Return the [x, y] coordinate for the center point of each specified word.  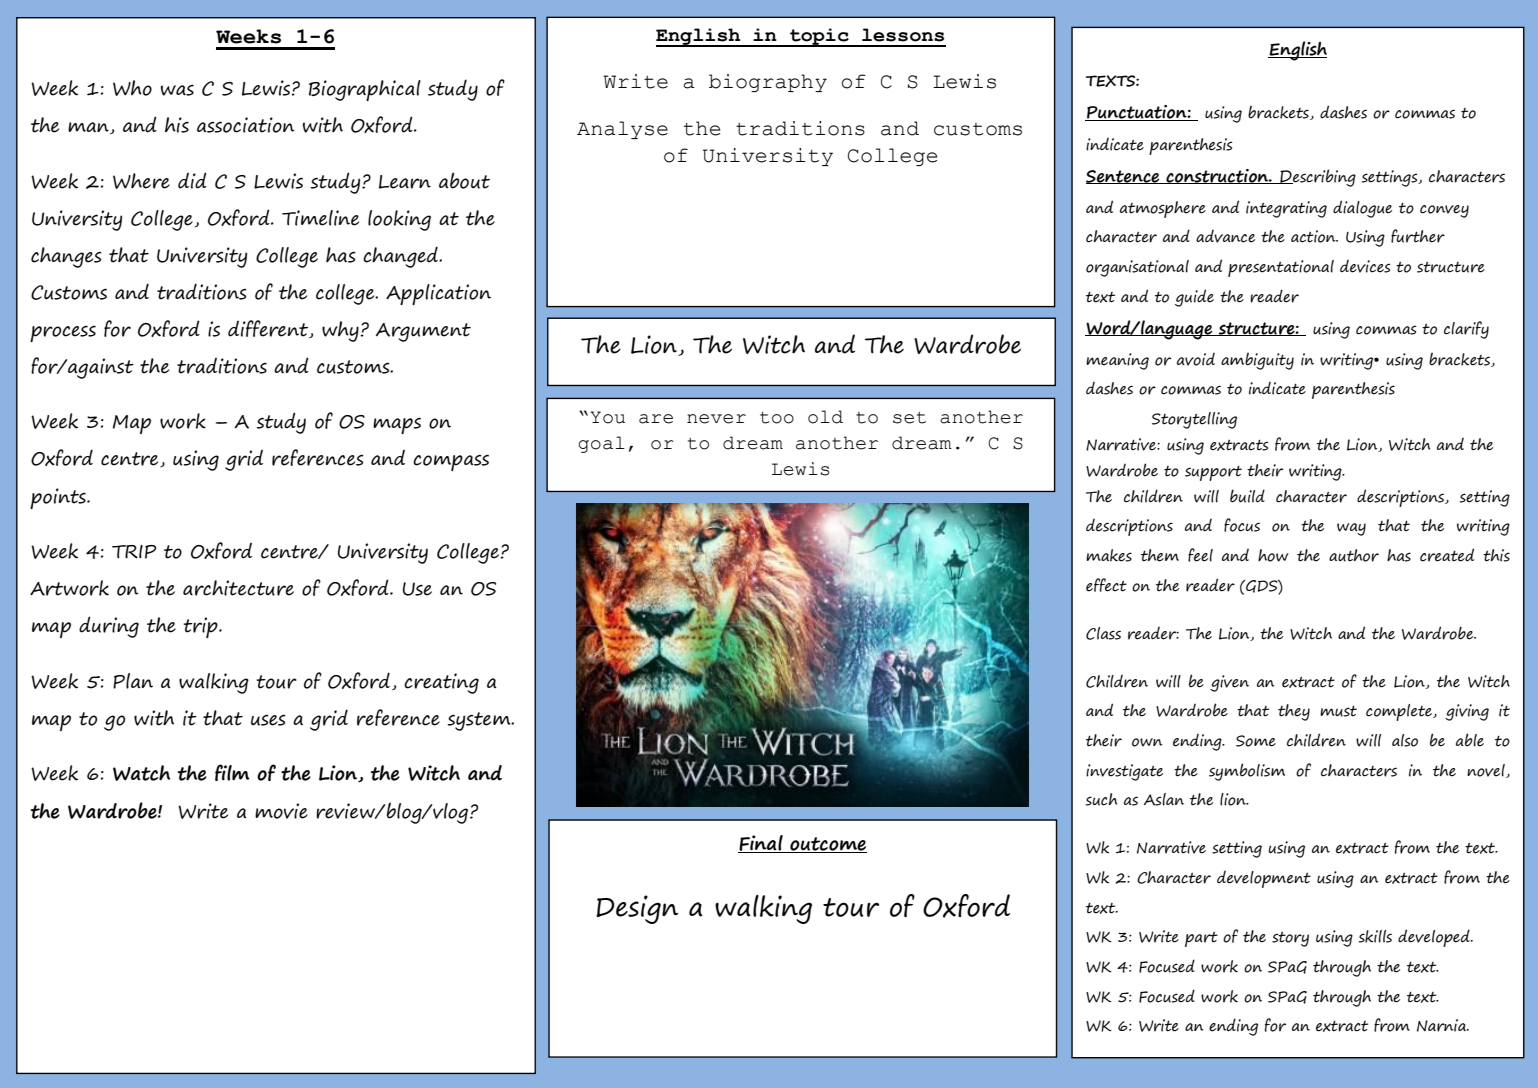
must [1338, 711]
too [777, 418]
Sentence [1124, 177]
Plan [133, 681]
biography [768, 83]
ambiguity [1257, 361]
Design [637, 909]
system [480, 721]
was [177, 90]
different [269, 329]
